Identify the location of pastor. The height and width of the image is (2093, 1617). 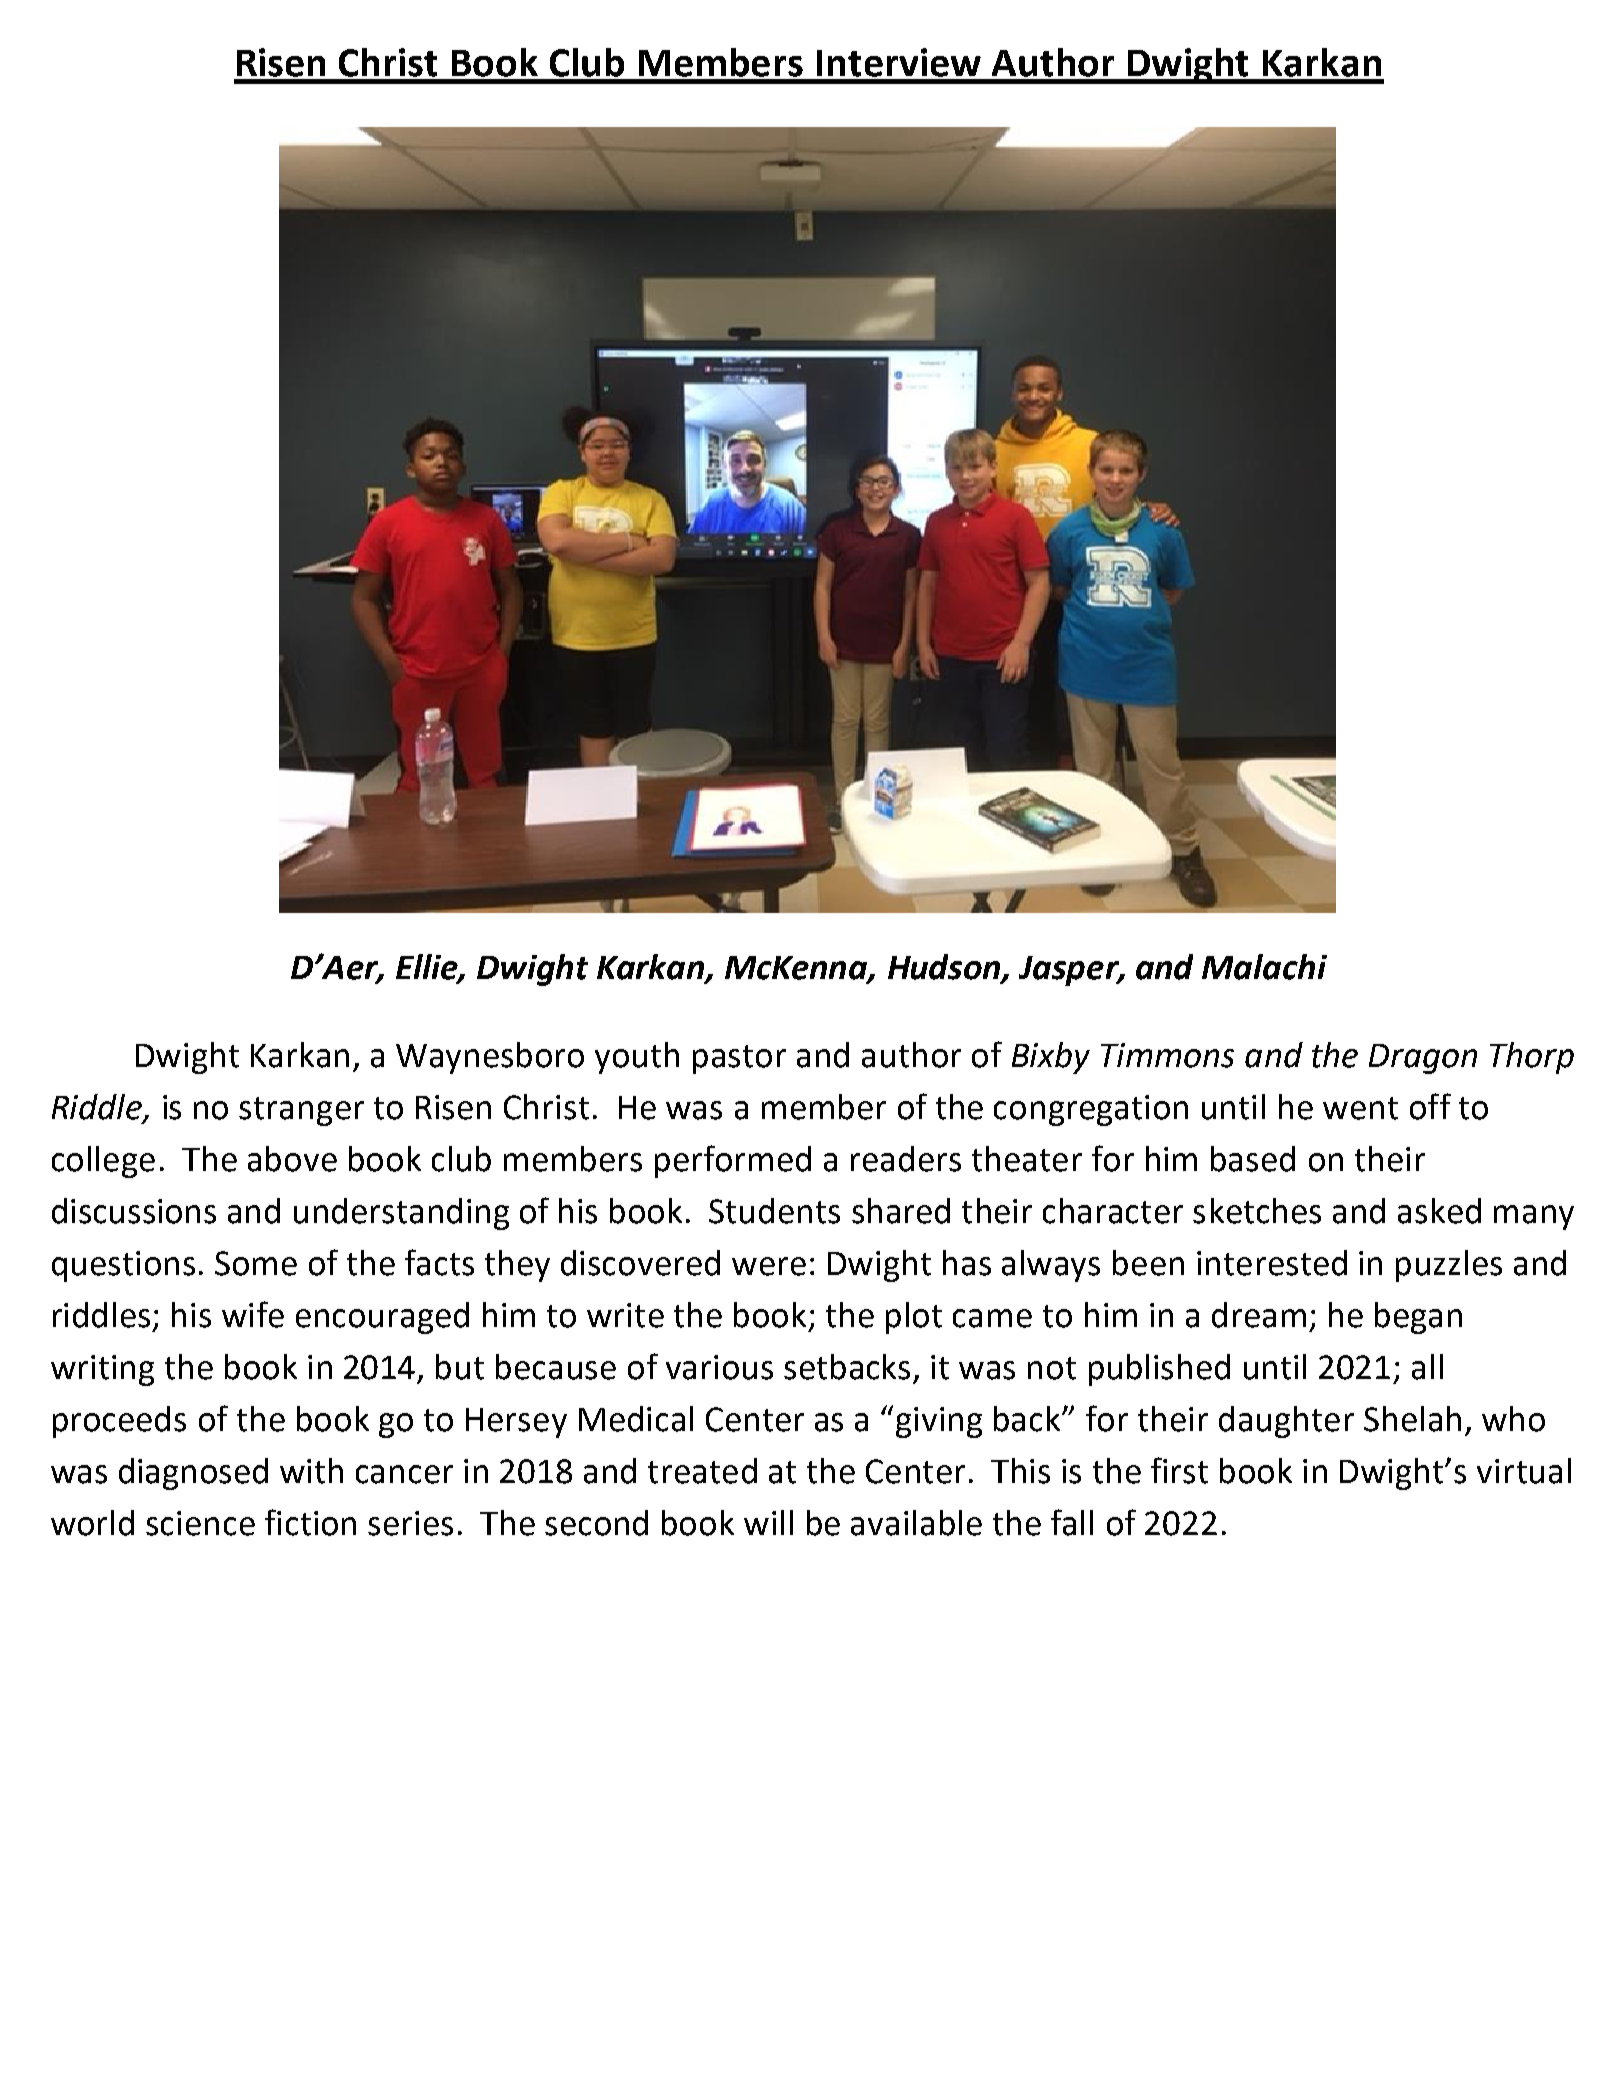
(739, 1059).
